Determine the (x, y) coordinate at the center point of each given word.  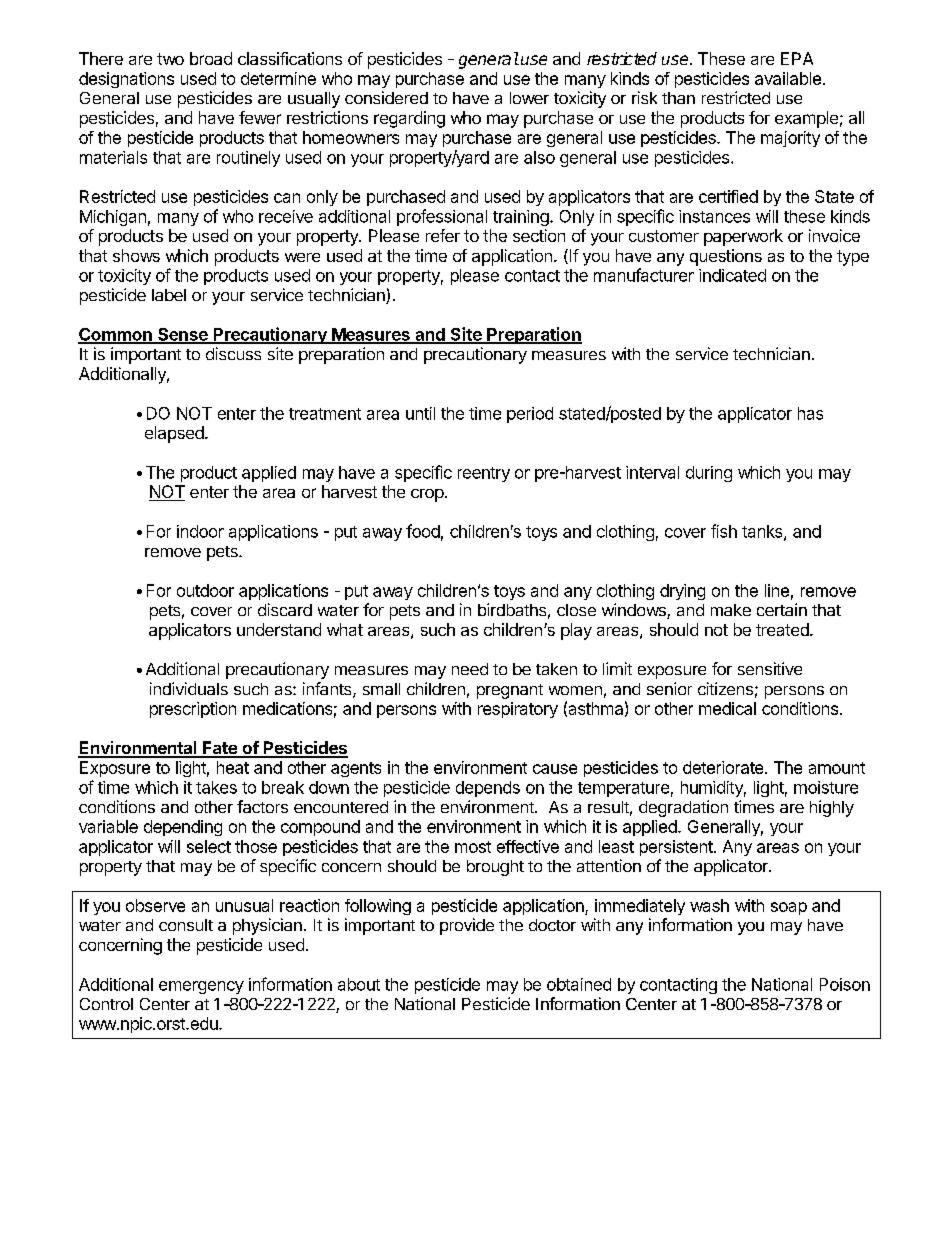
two (170, 59)
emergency (201, 987)
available (788, 78)
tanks (763, 532)
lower (529, 98)
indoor (200, 531)
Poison (845, 984)
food (423, 531)
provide (467, 926)
